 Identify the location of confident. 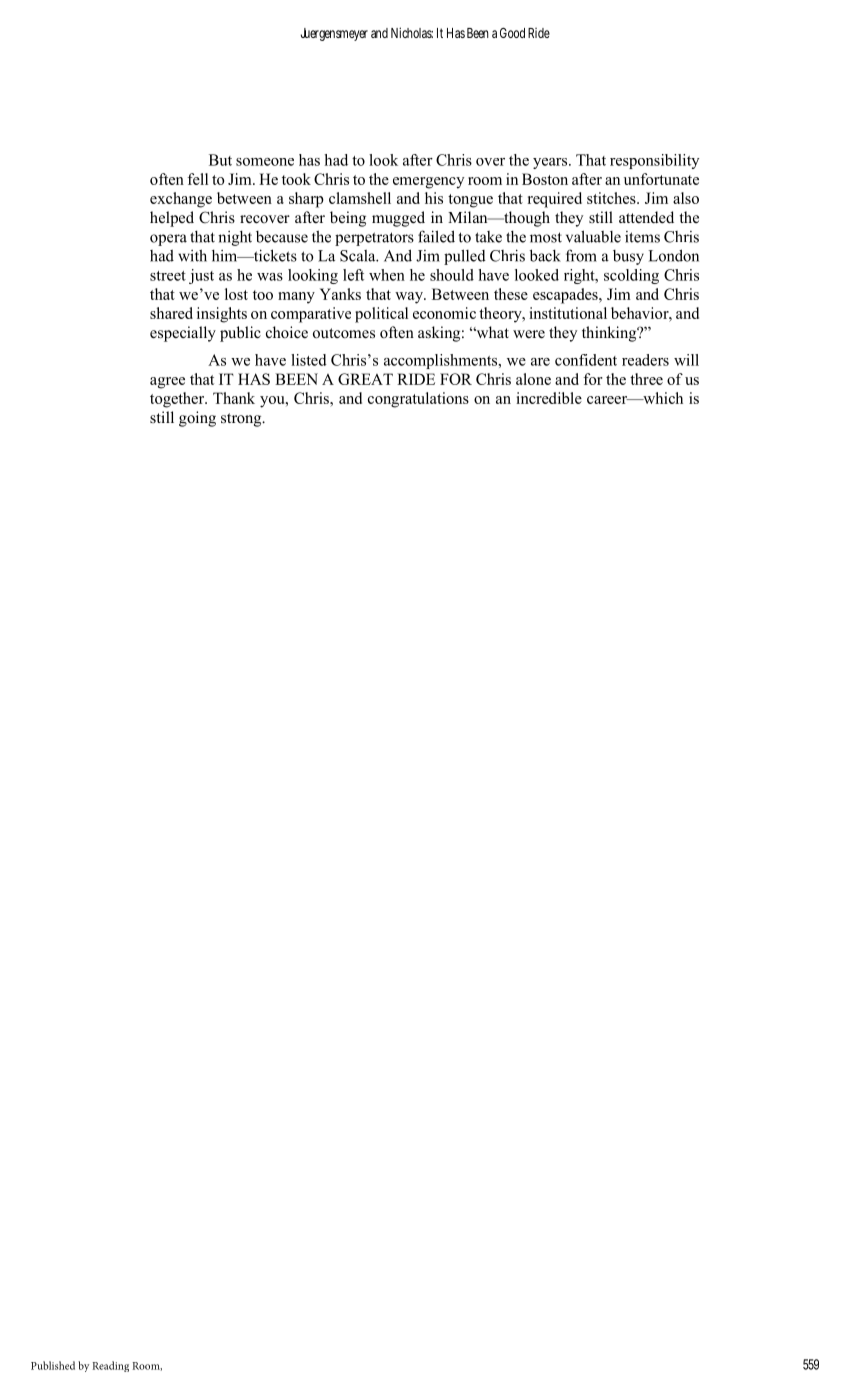
(586, 360).
